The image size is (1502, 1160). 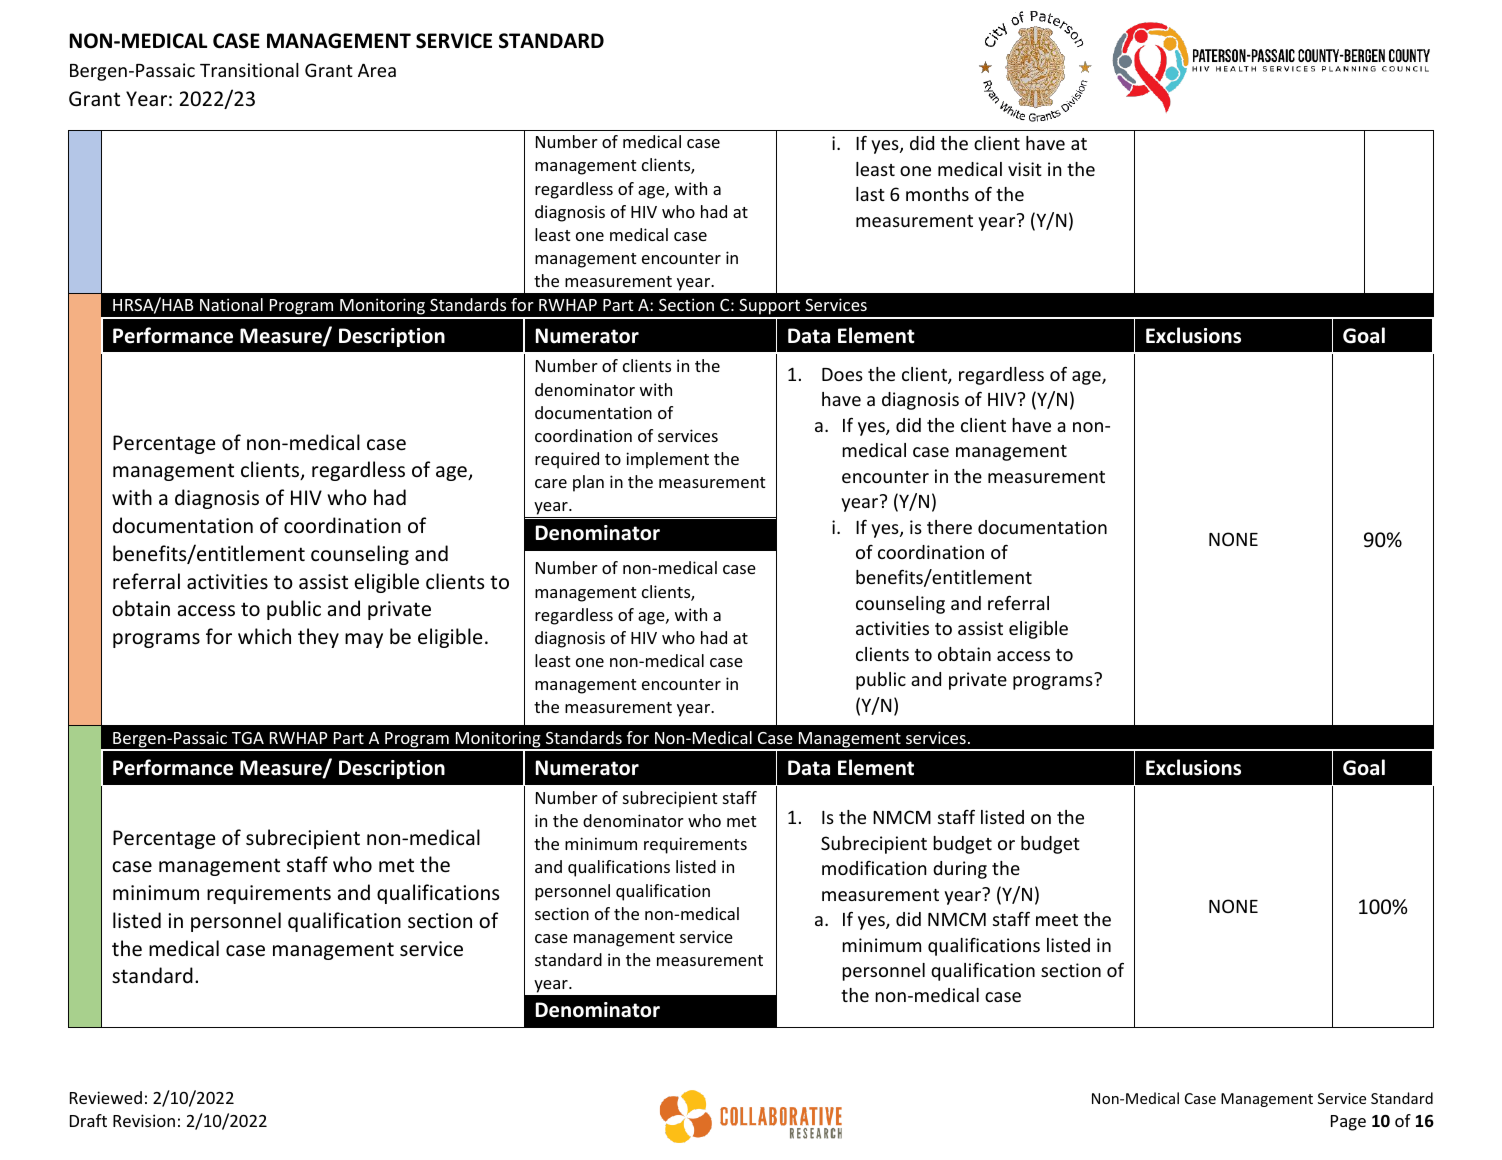 I want to click on TGA, so click(x=248, y=738).
